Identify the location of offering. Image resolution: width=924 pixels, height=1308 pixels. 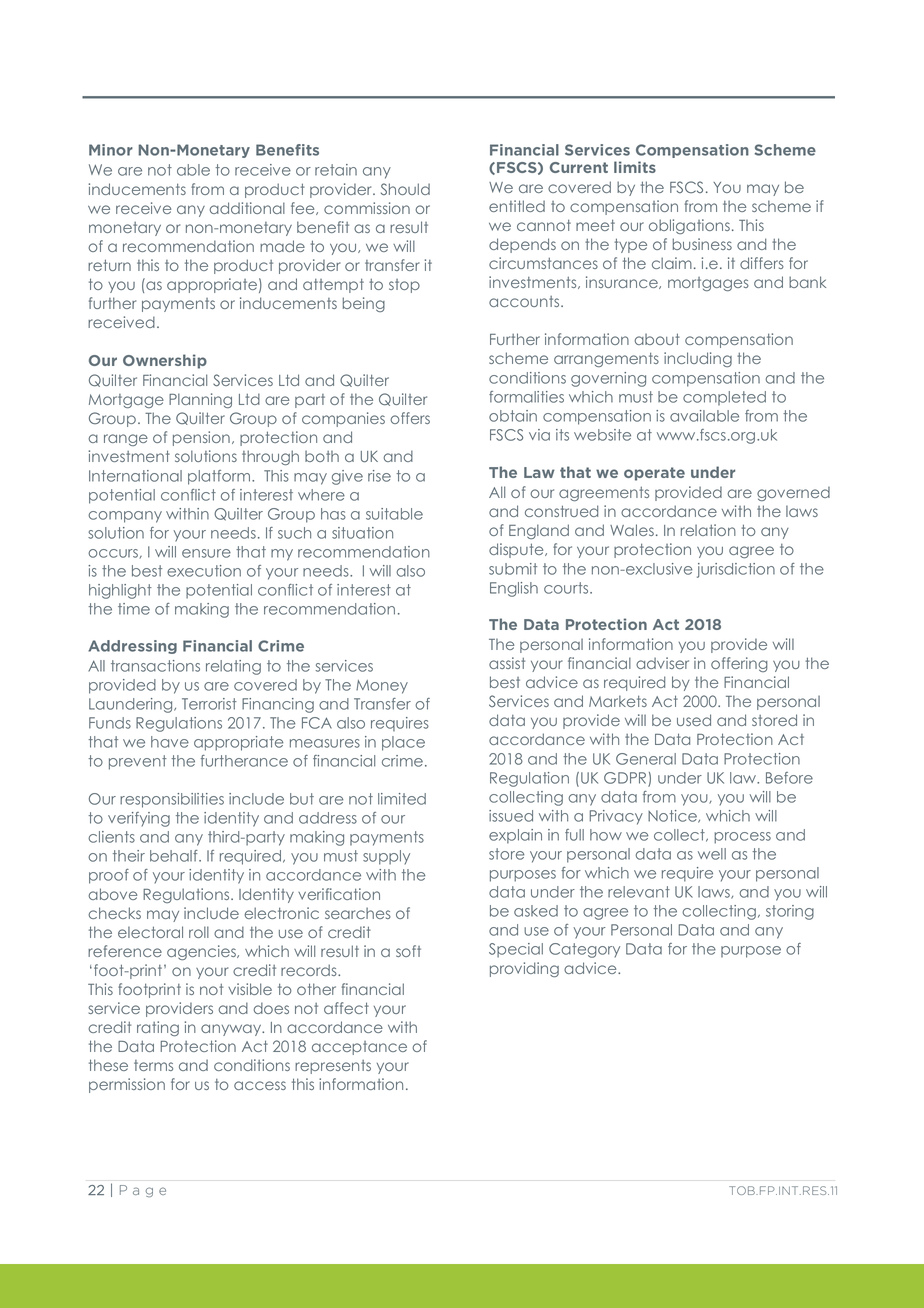
(739, 664).
